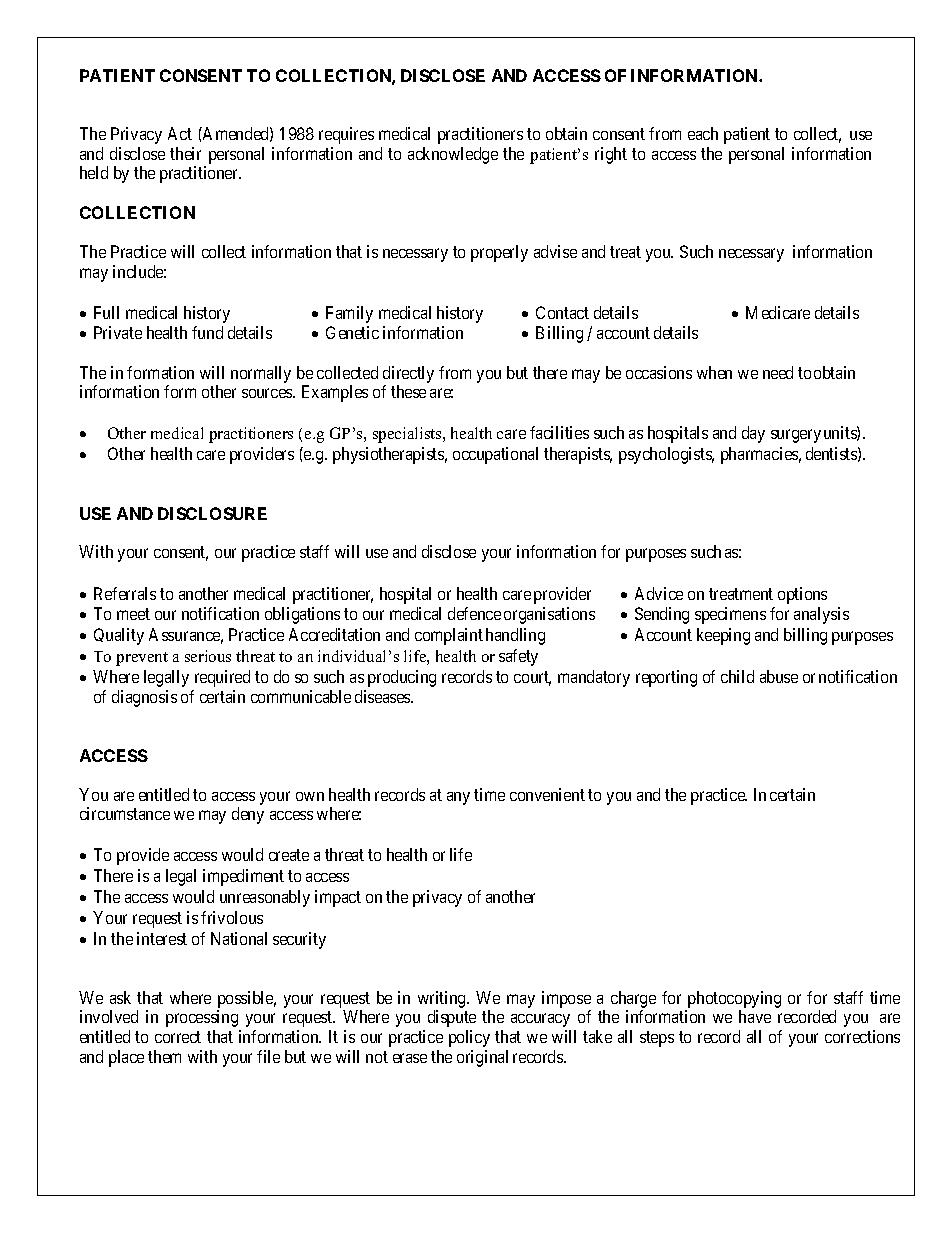  I want to click on meet, so click(133, 614).
